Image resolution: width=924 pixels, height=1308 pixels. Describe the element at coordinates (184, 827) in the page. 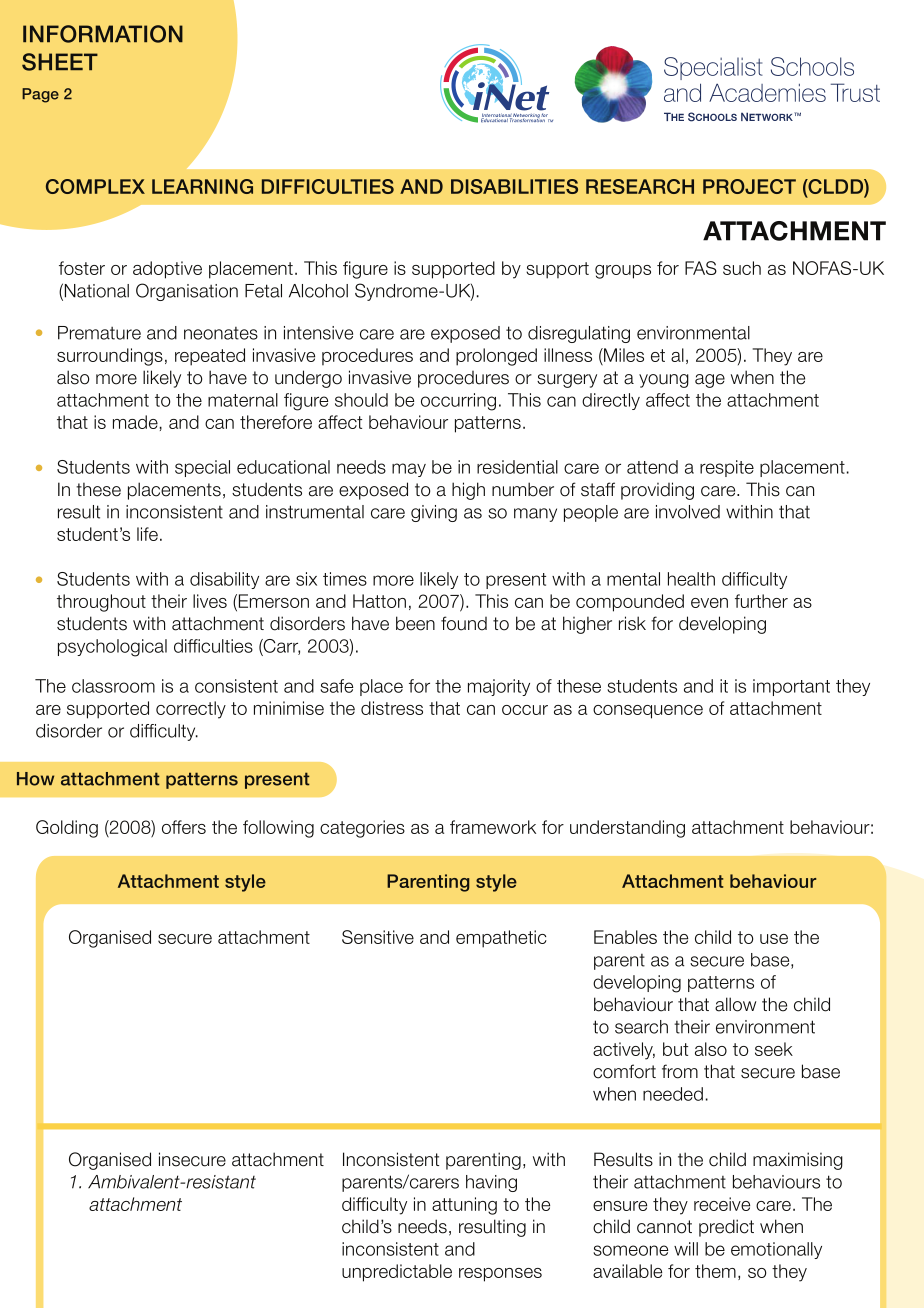

I see `offers` at that location.
